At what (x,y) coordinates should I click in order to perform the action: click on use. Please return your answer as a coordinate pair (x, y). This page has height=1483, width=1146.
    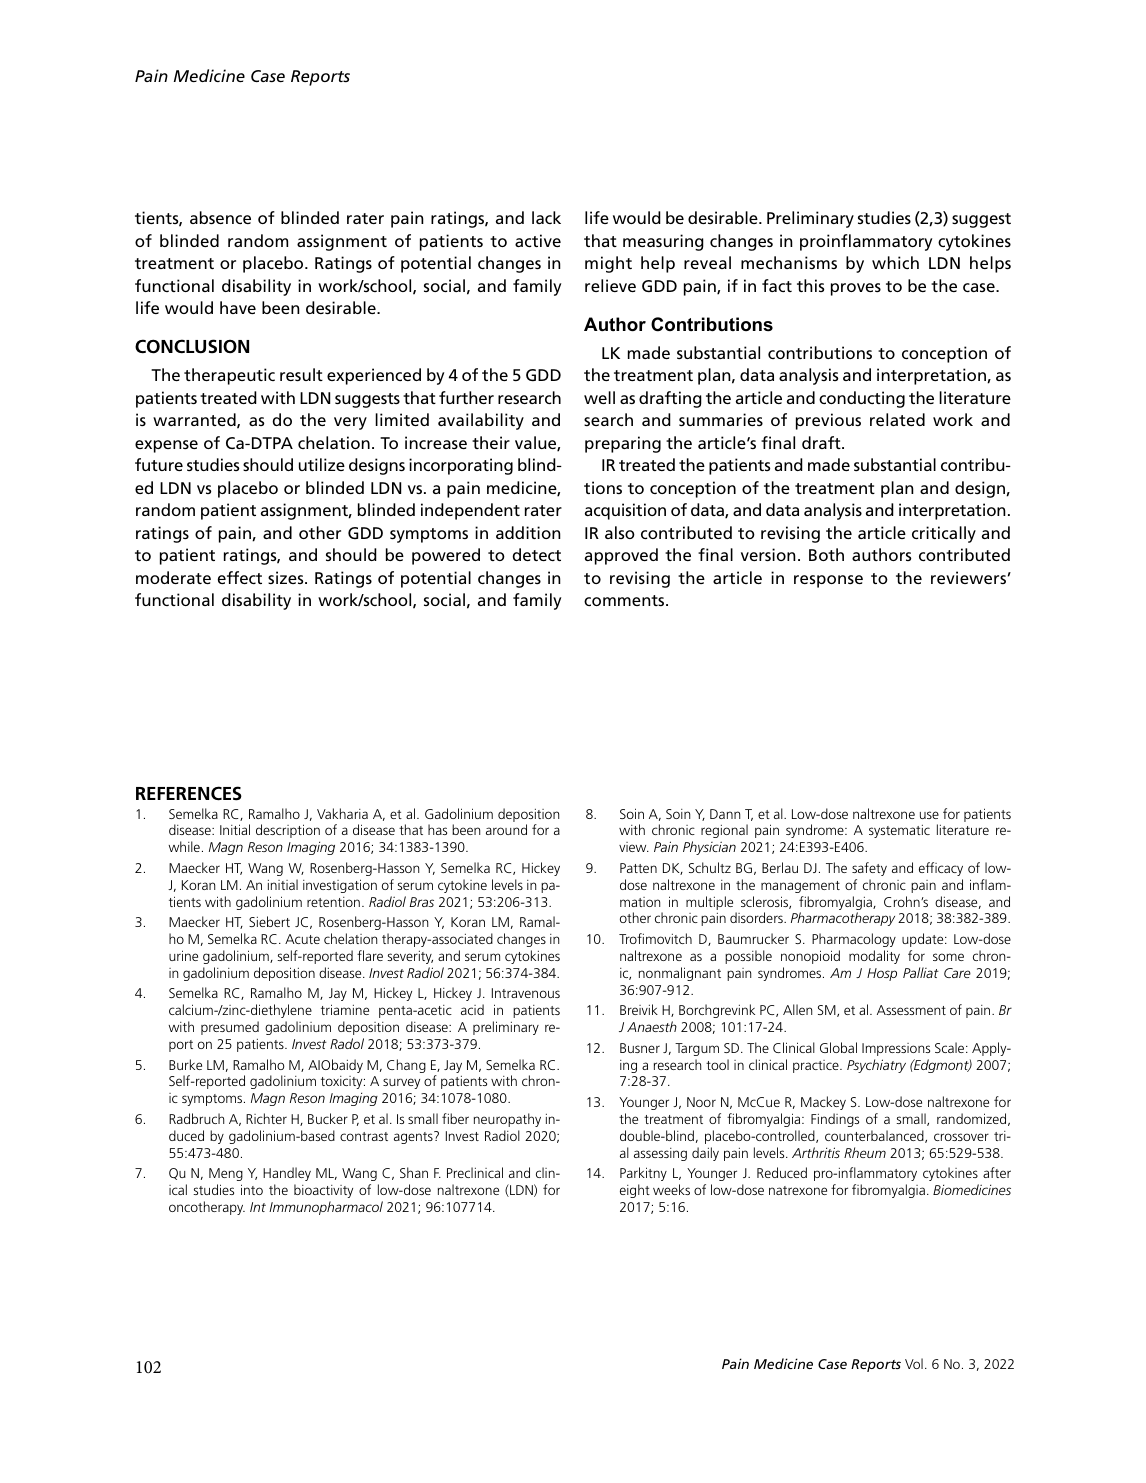
    Looking at the image, I should click on (929, 815).
